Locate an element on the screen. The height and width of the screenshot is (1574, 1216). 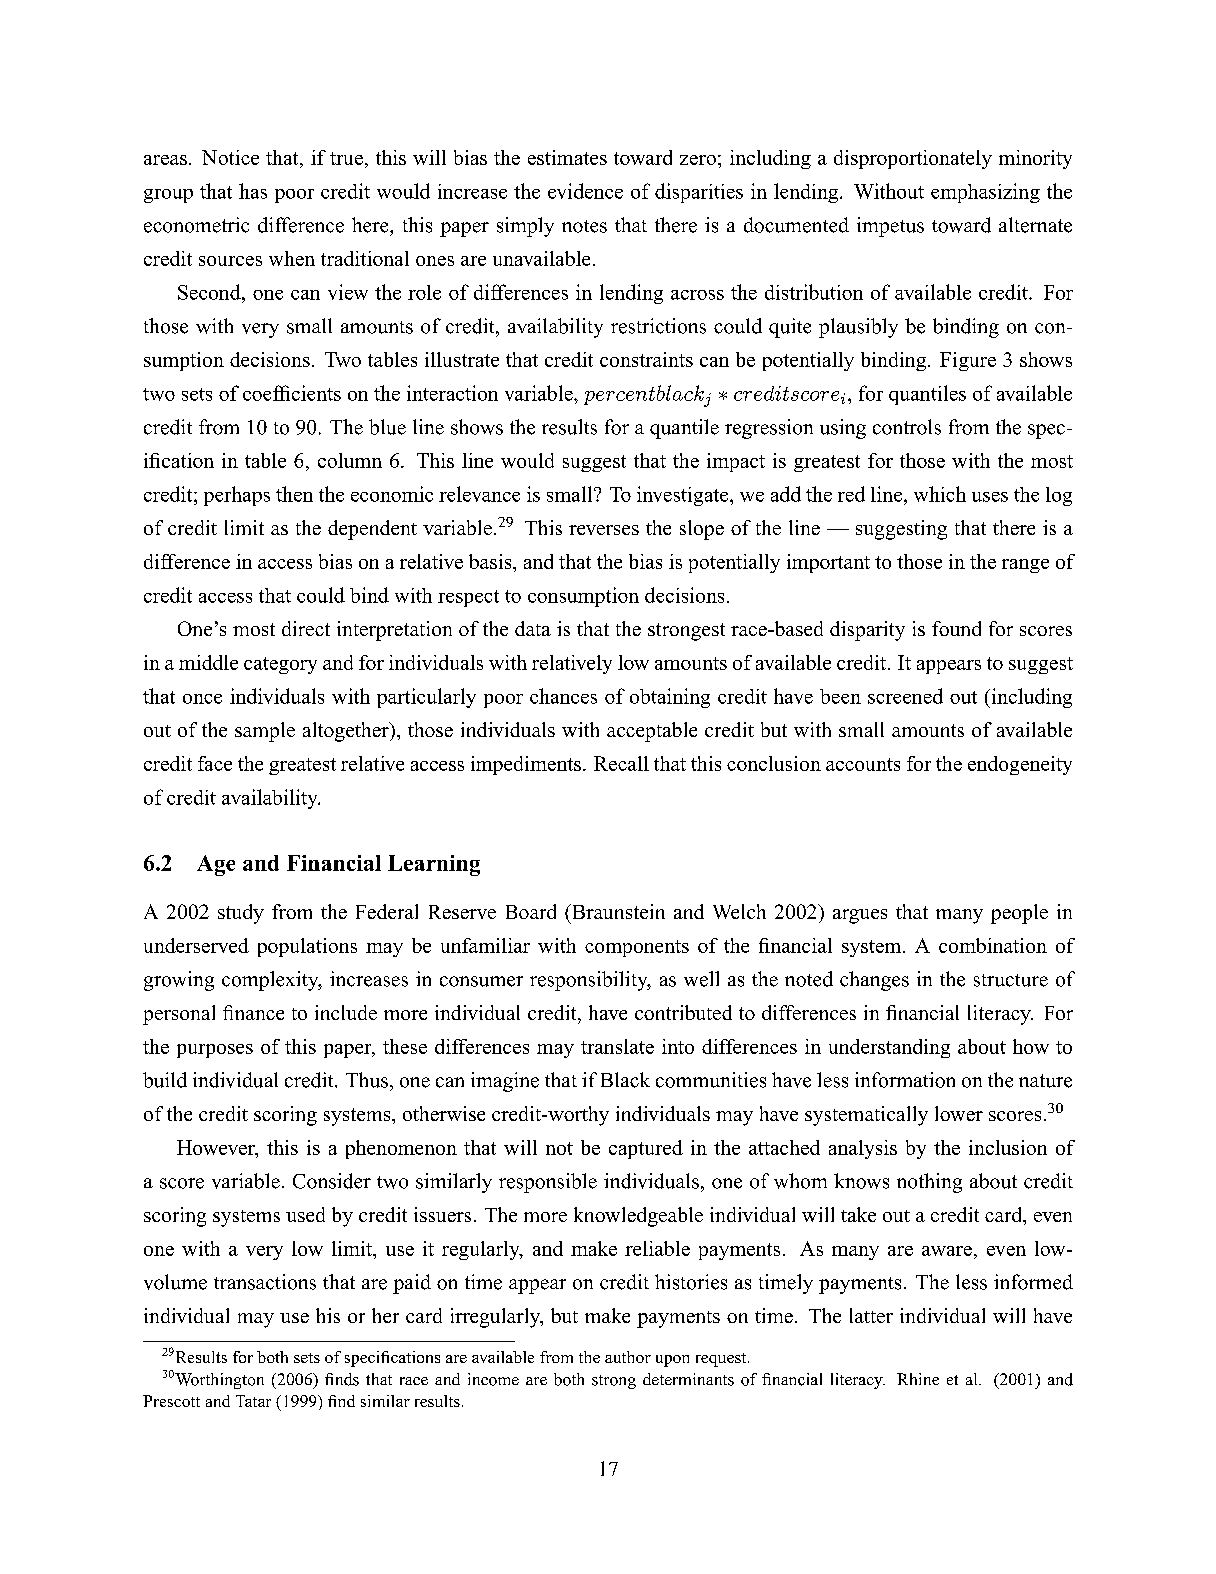
emphasizing is located at coordinates (985, 193).
